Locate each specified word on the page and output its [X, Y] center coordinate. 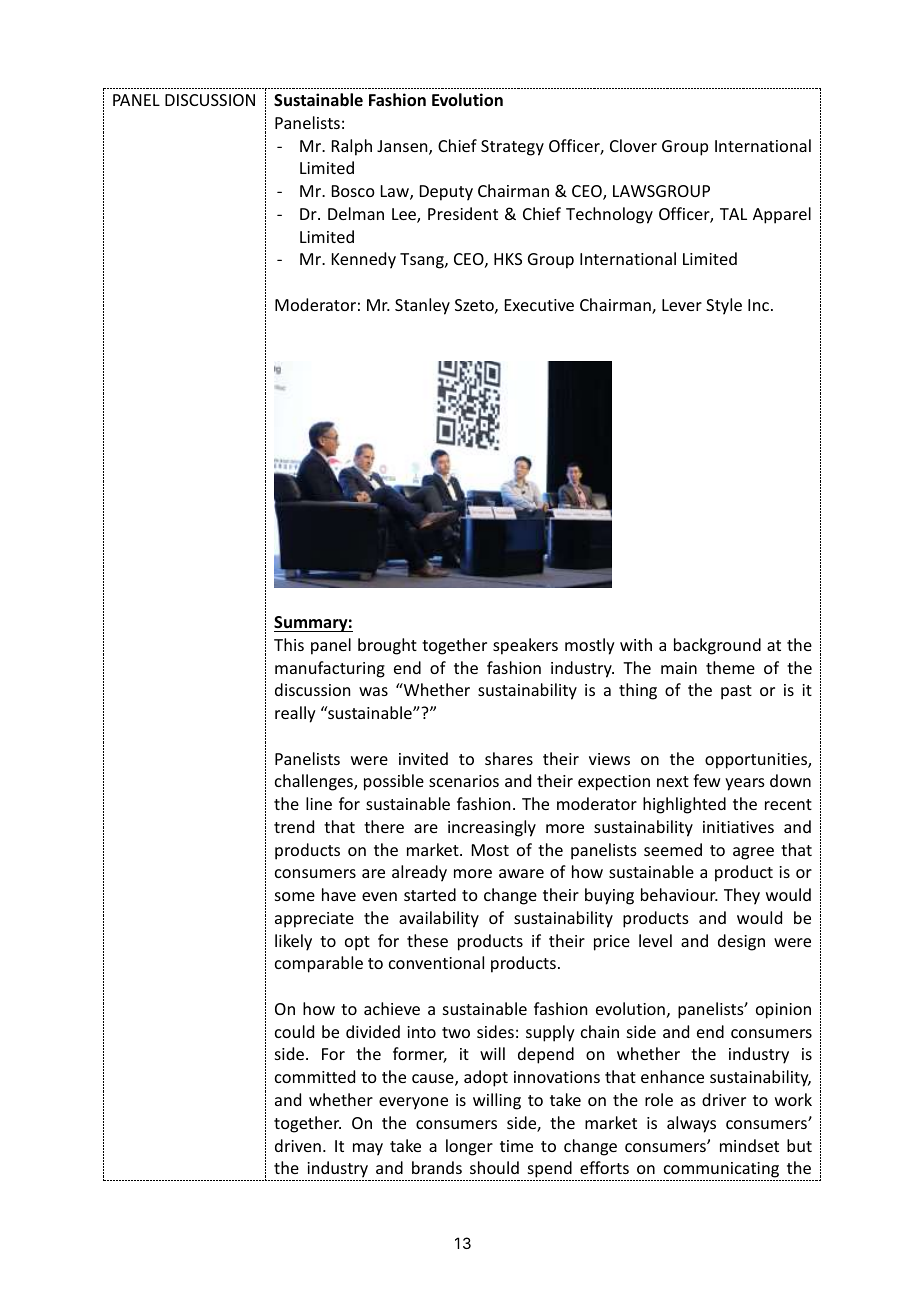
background [717, 646]
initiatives [738, 827]
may [368, 1149]
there [384, 826]
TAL [733, 214]
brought [387, 646]
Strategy [512, 148]
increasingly [492, 828]
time [516, 1146]
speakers [525, 646]
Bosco [353, 191]
